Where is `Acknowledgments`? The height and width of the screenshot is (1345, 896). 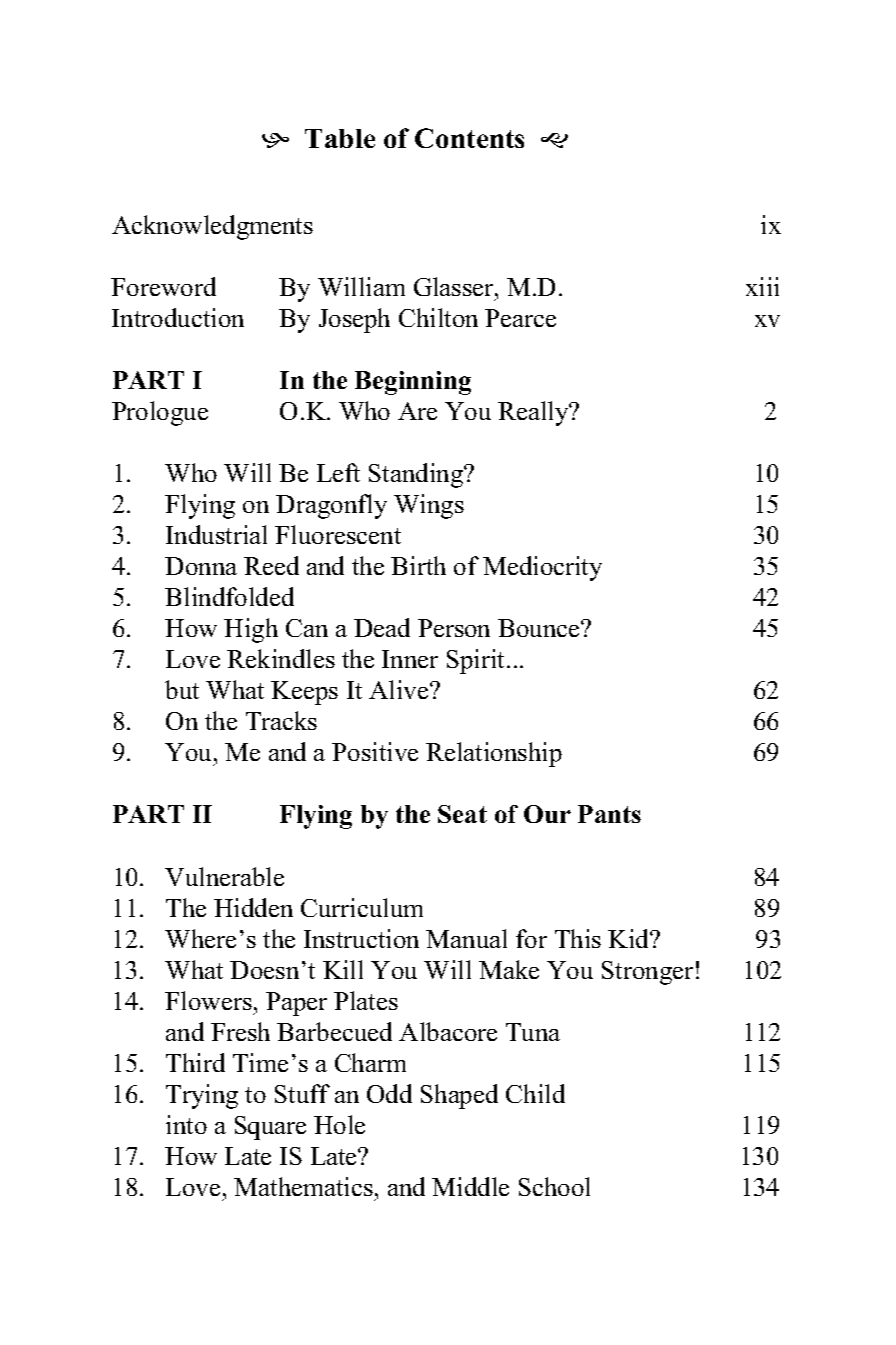 Acknowledgments is located at coordinates (212, 227).
